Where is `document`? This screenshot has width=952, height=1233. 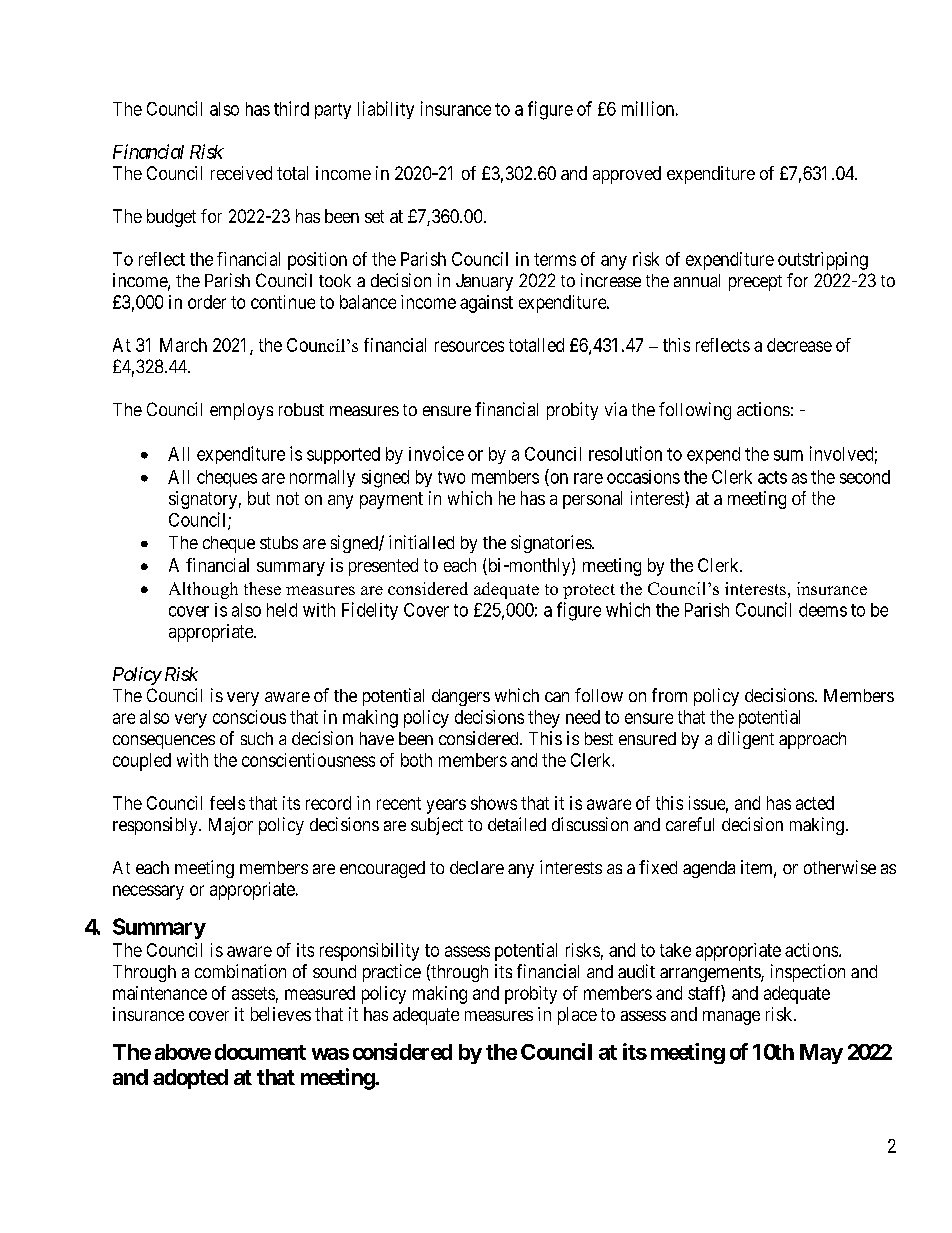 document is located at coordinates (260, 1052).
